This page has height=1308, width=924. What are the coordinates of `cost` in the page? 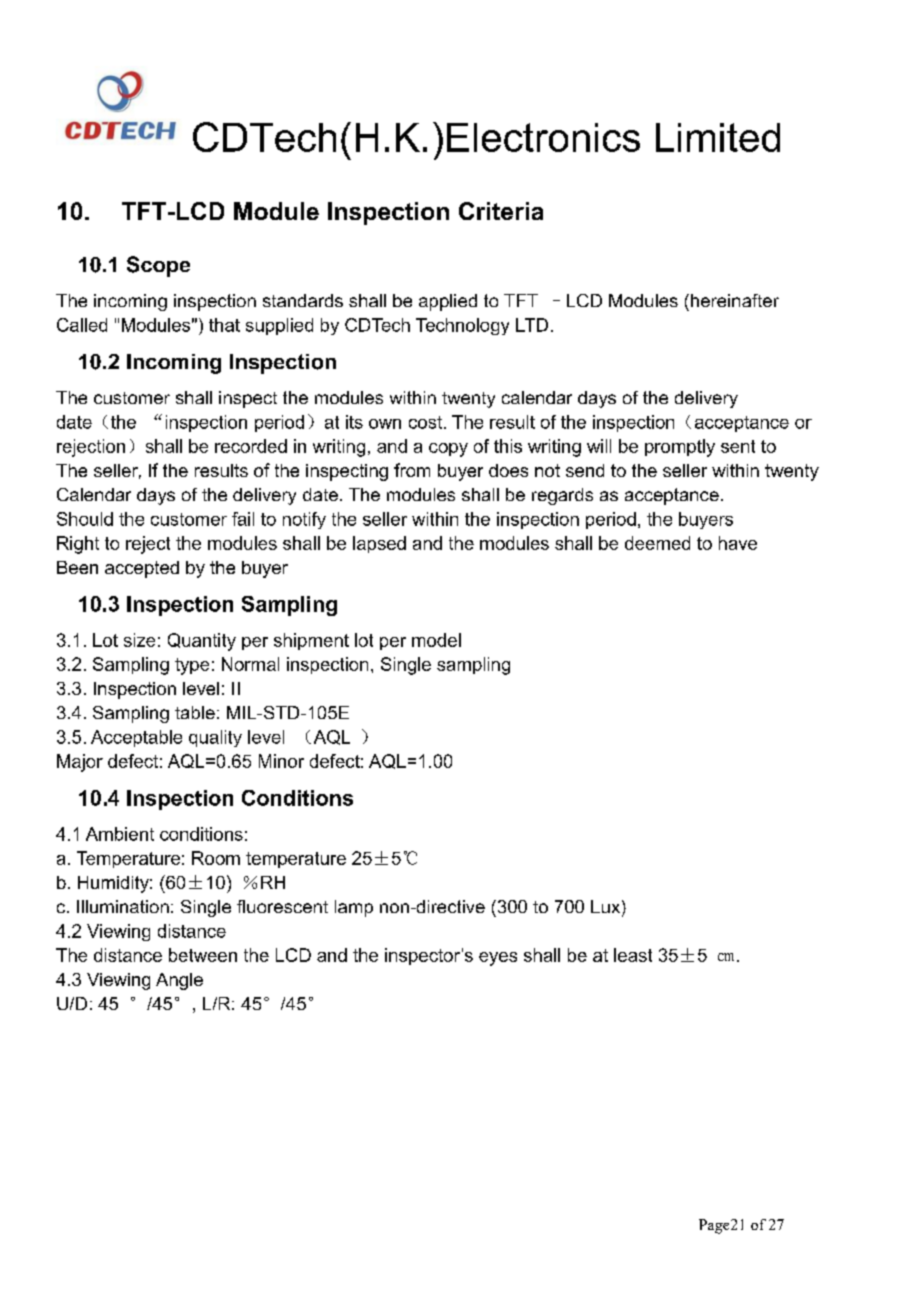 It's located at (425, 422).
